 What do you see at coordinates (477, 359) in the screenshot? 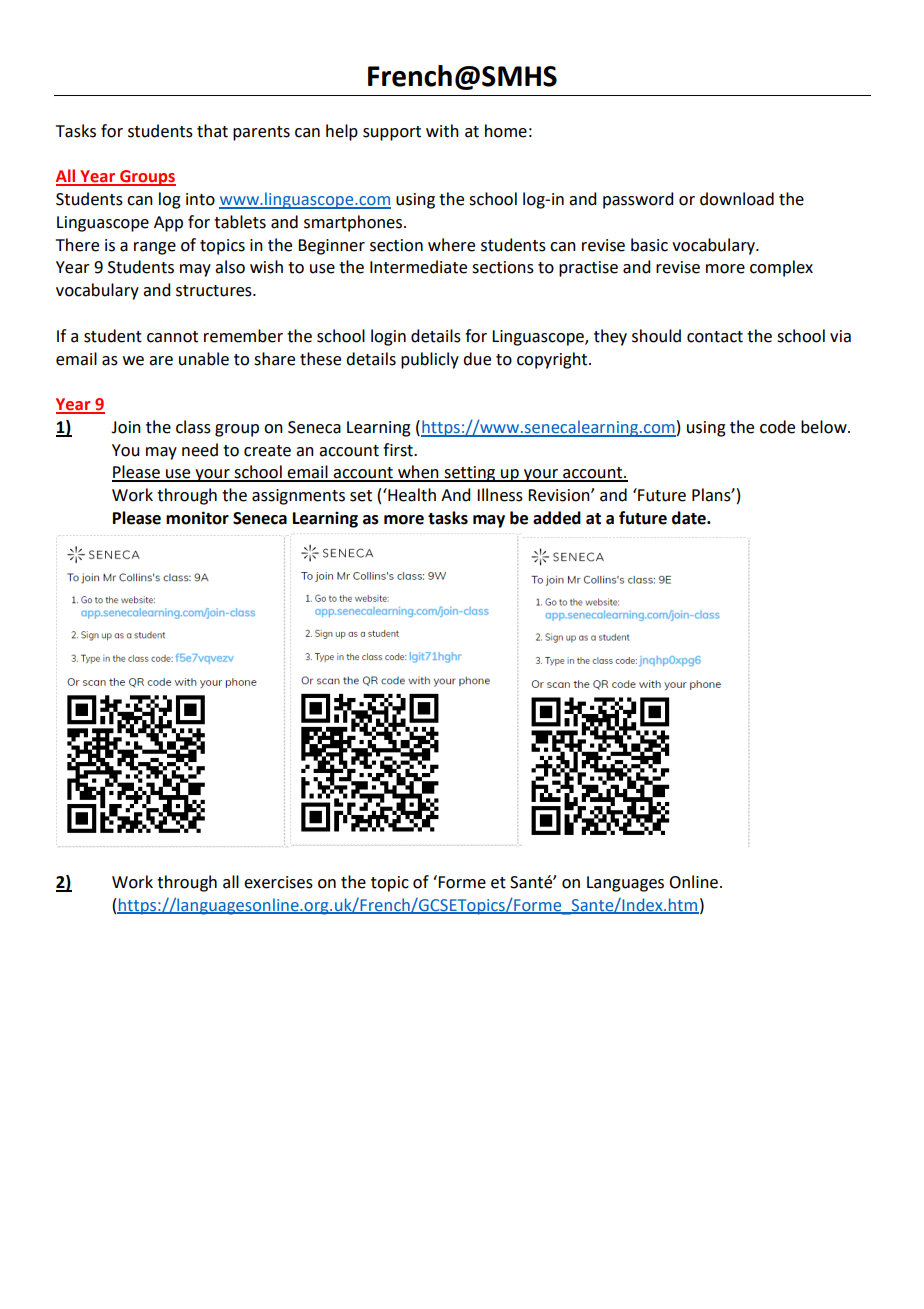
I see `due` at bounding box center [477, 359].
